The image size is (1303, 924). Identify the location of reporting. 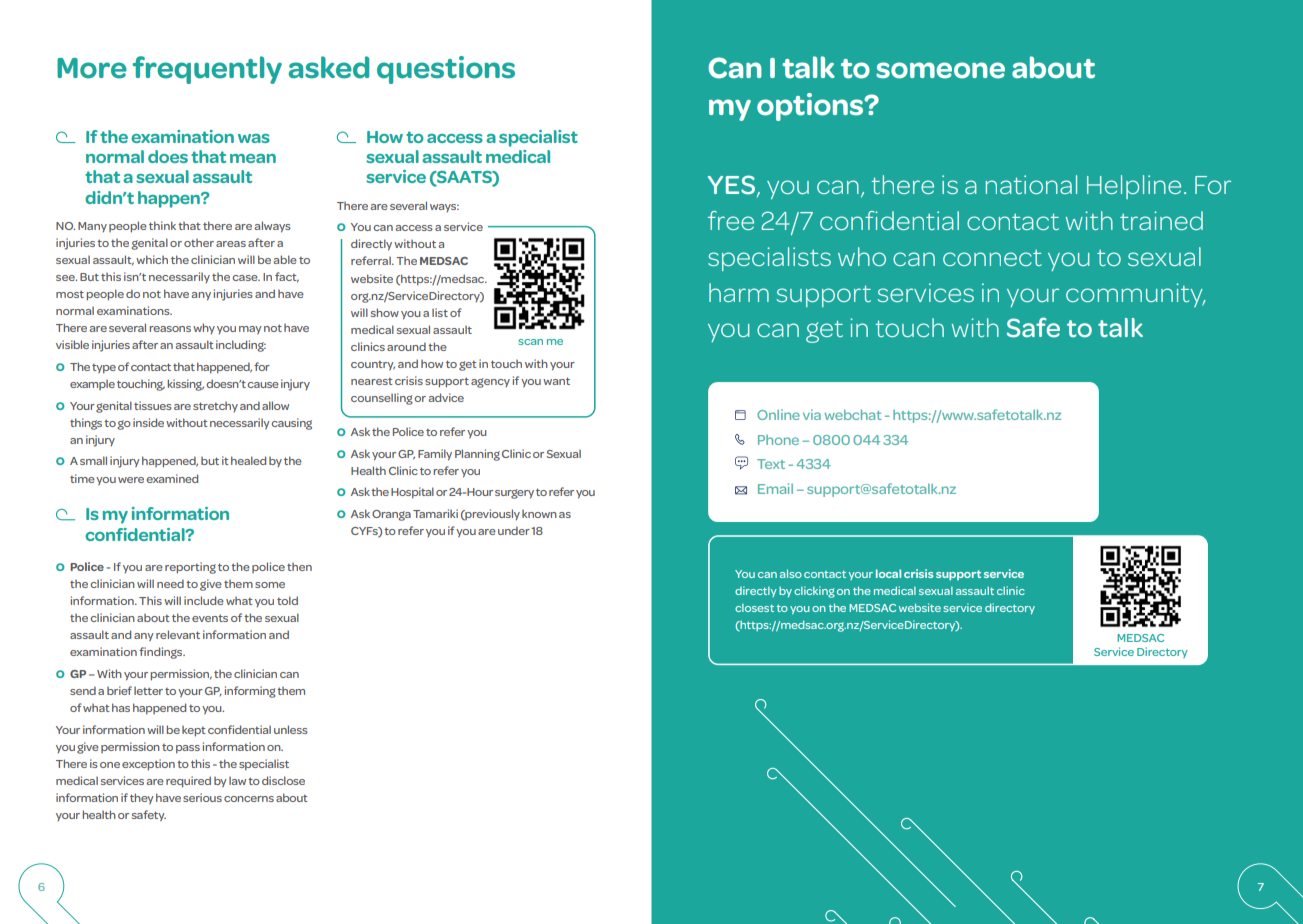
(190, 568).
